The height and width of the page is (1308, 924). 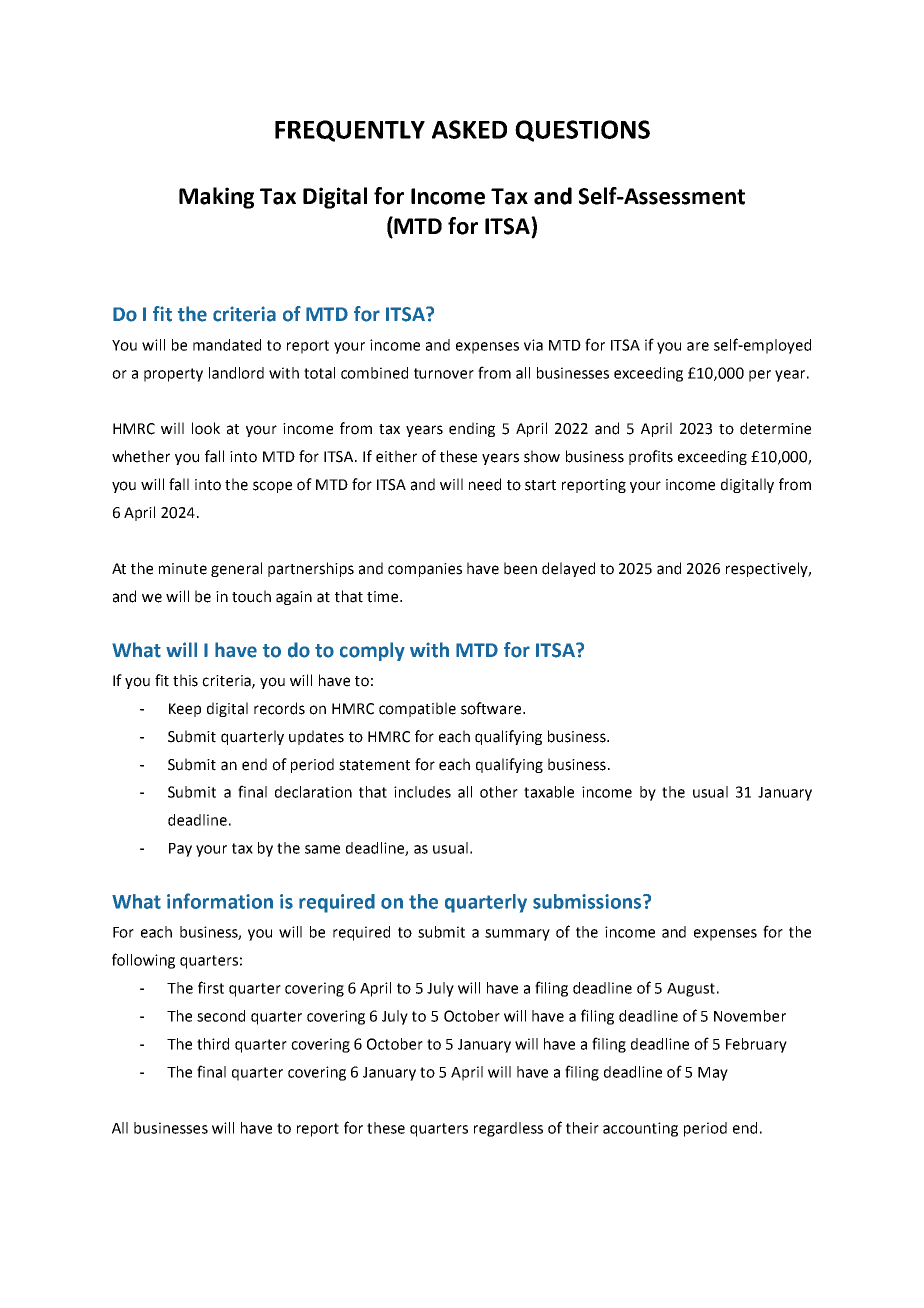 I want to click on QUESTIONS, so click(x=582, y=131).
